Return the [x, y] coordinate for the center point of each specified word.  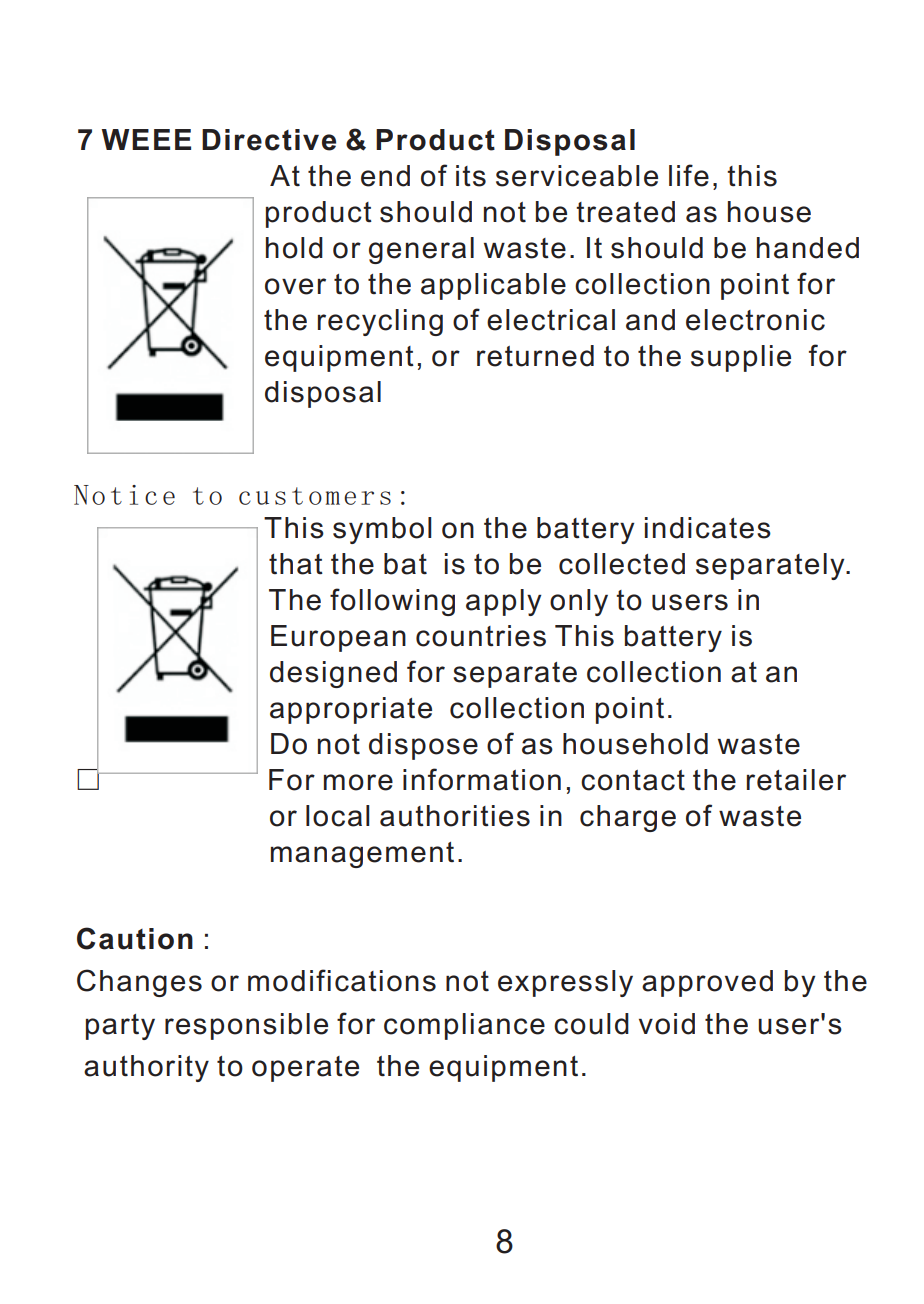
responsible [246, 1026]
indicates [708, 528]
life [689, 175]
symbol [382, 530]
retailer [796, 780]
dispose [423, 746]
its [471, 176]
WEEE [146, 139]
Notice [124, 495]
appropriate [351, 710]
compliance [464, 1026]
